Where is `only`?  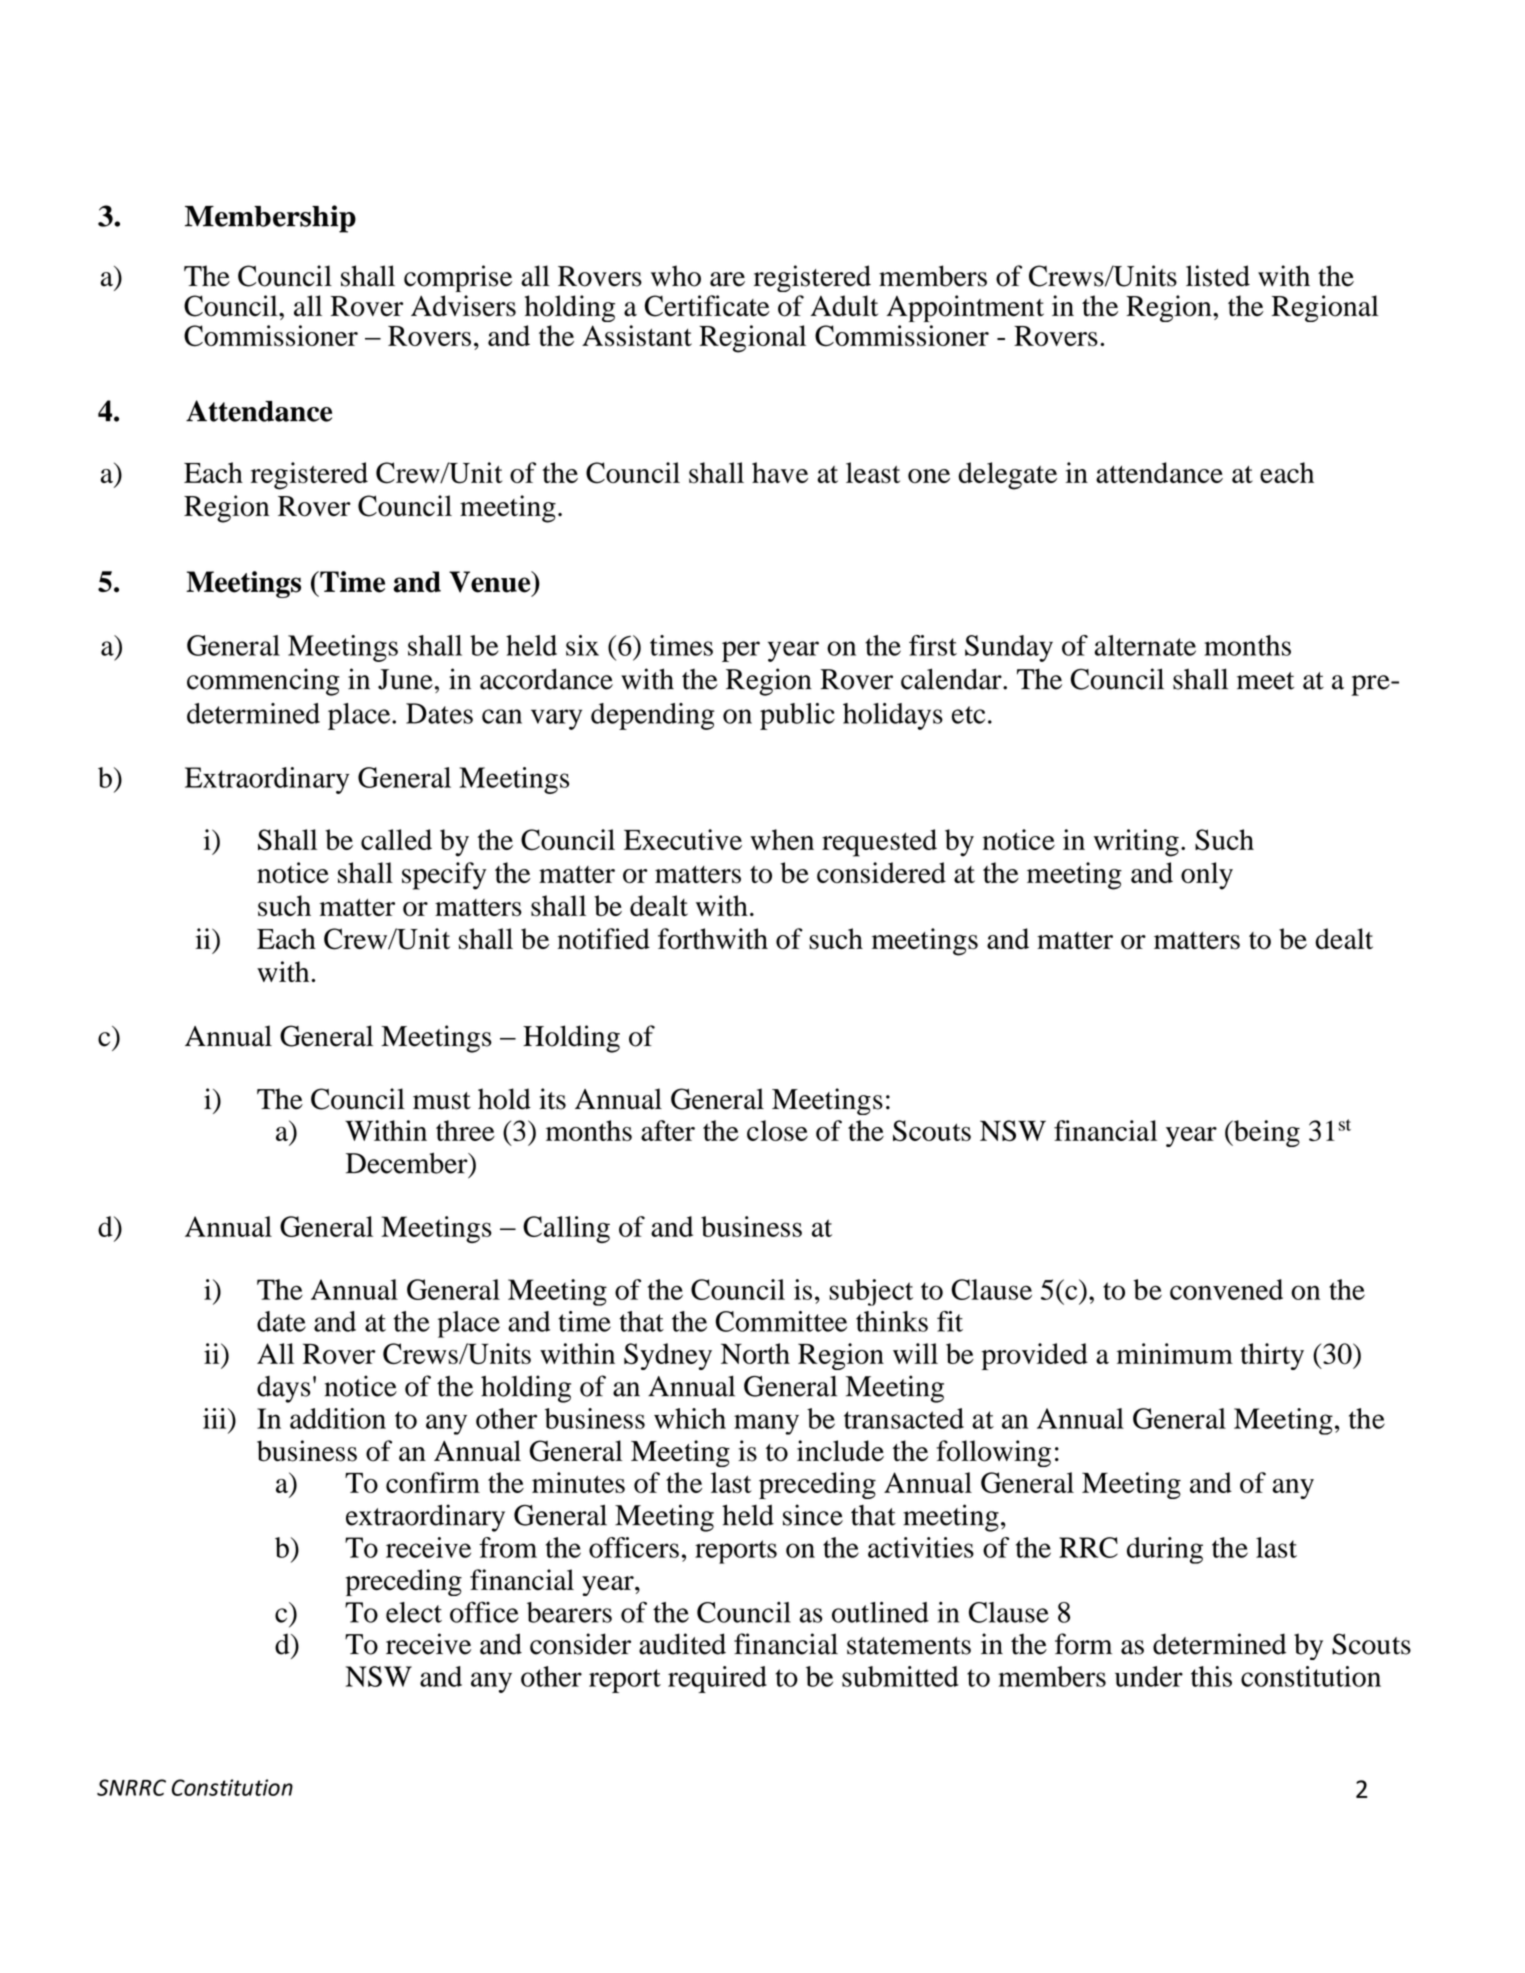
only is located at coordinates (1207, 876).
